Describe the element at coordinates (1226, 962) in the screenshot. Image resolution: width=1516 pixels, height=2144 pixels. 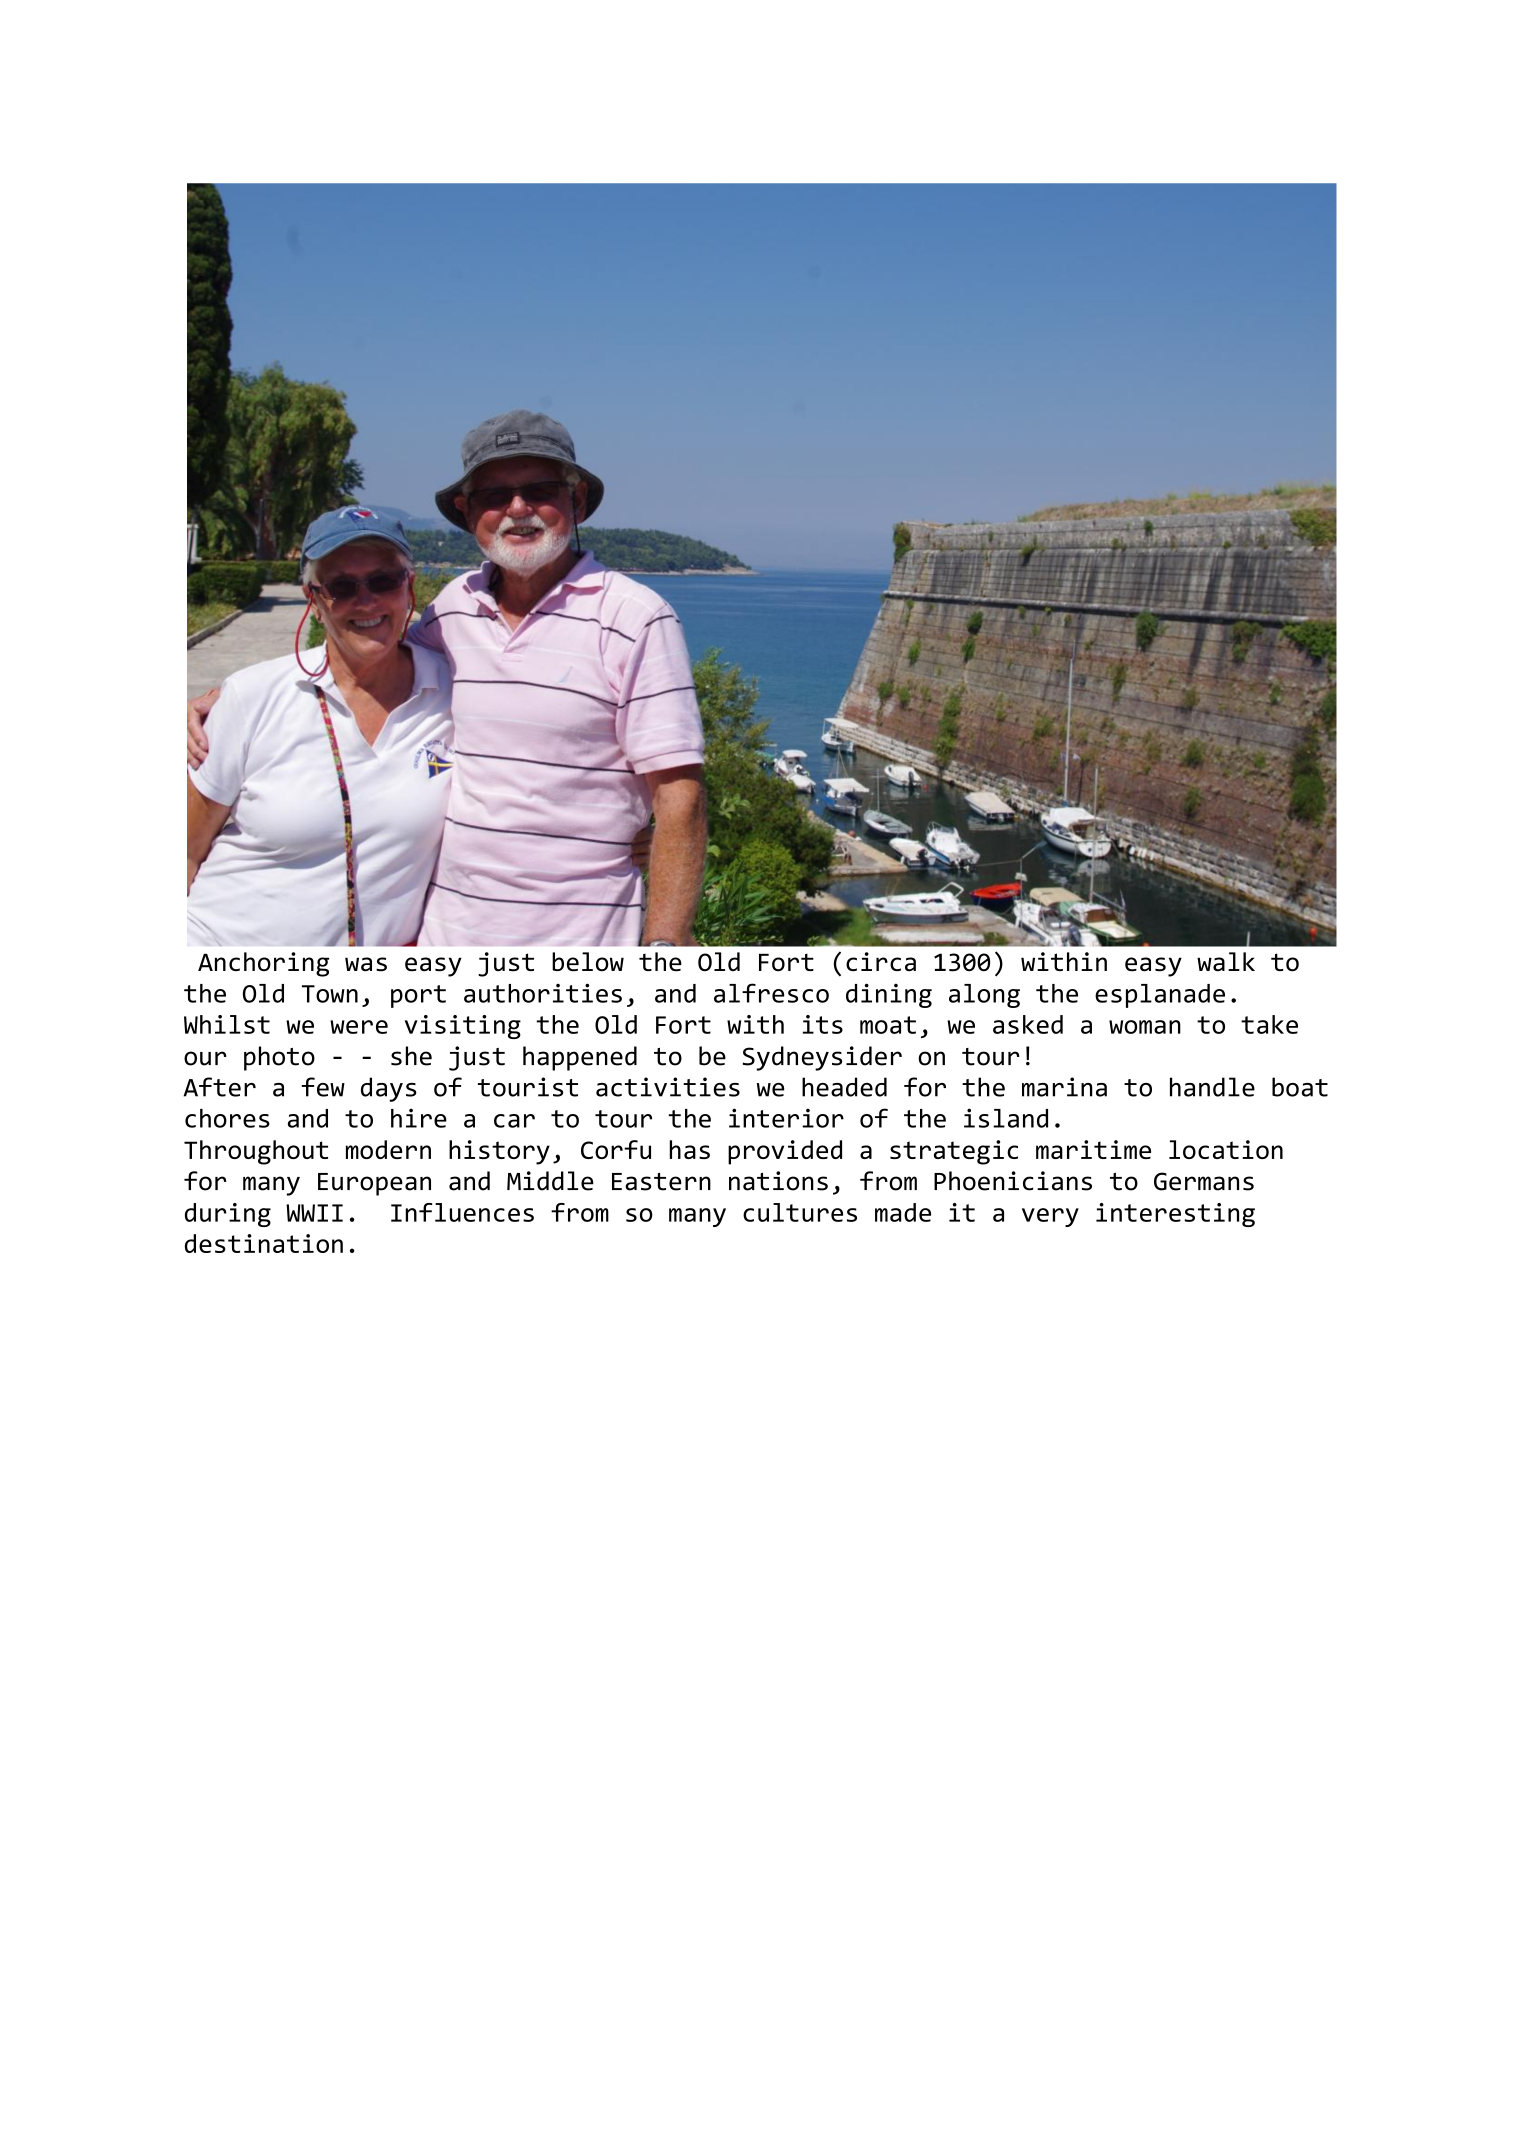
I see `walk` at that location.
